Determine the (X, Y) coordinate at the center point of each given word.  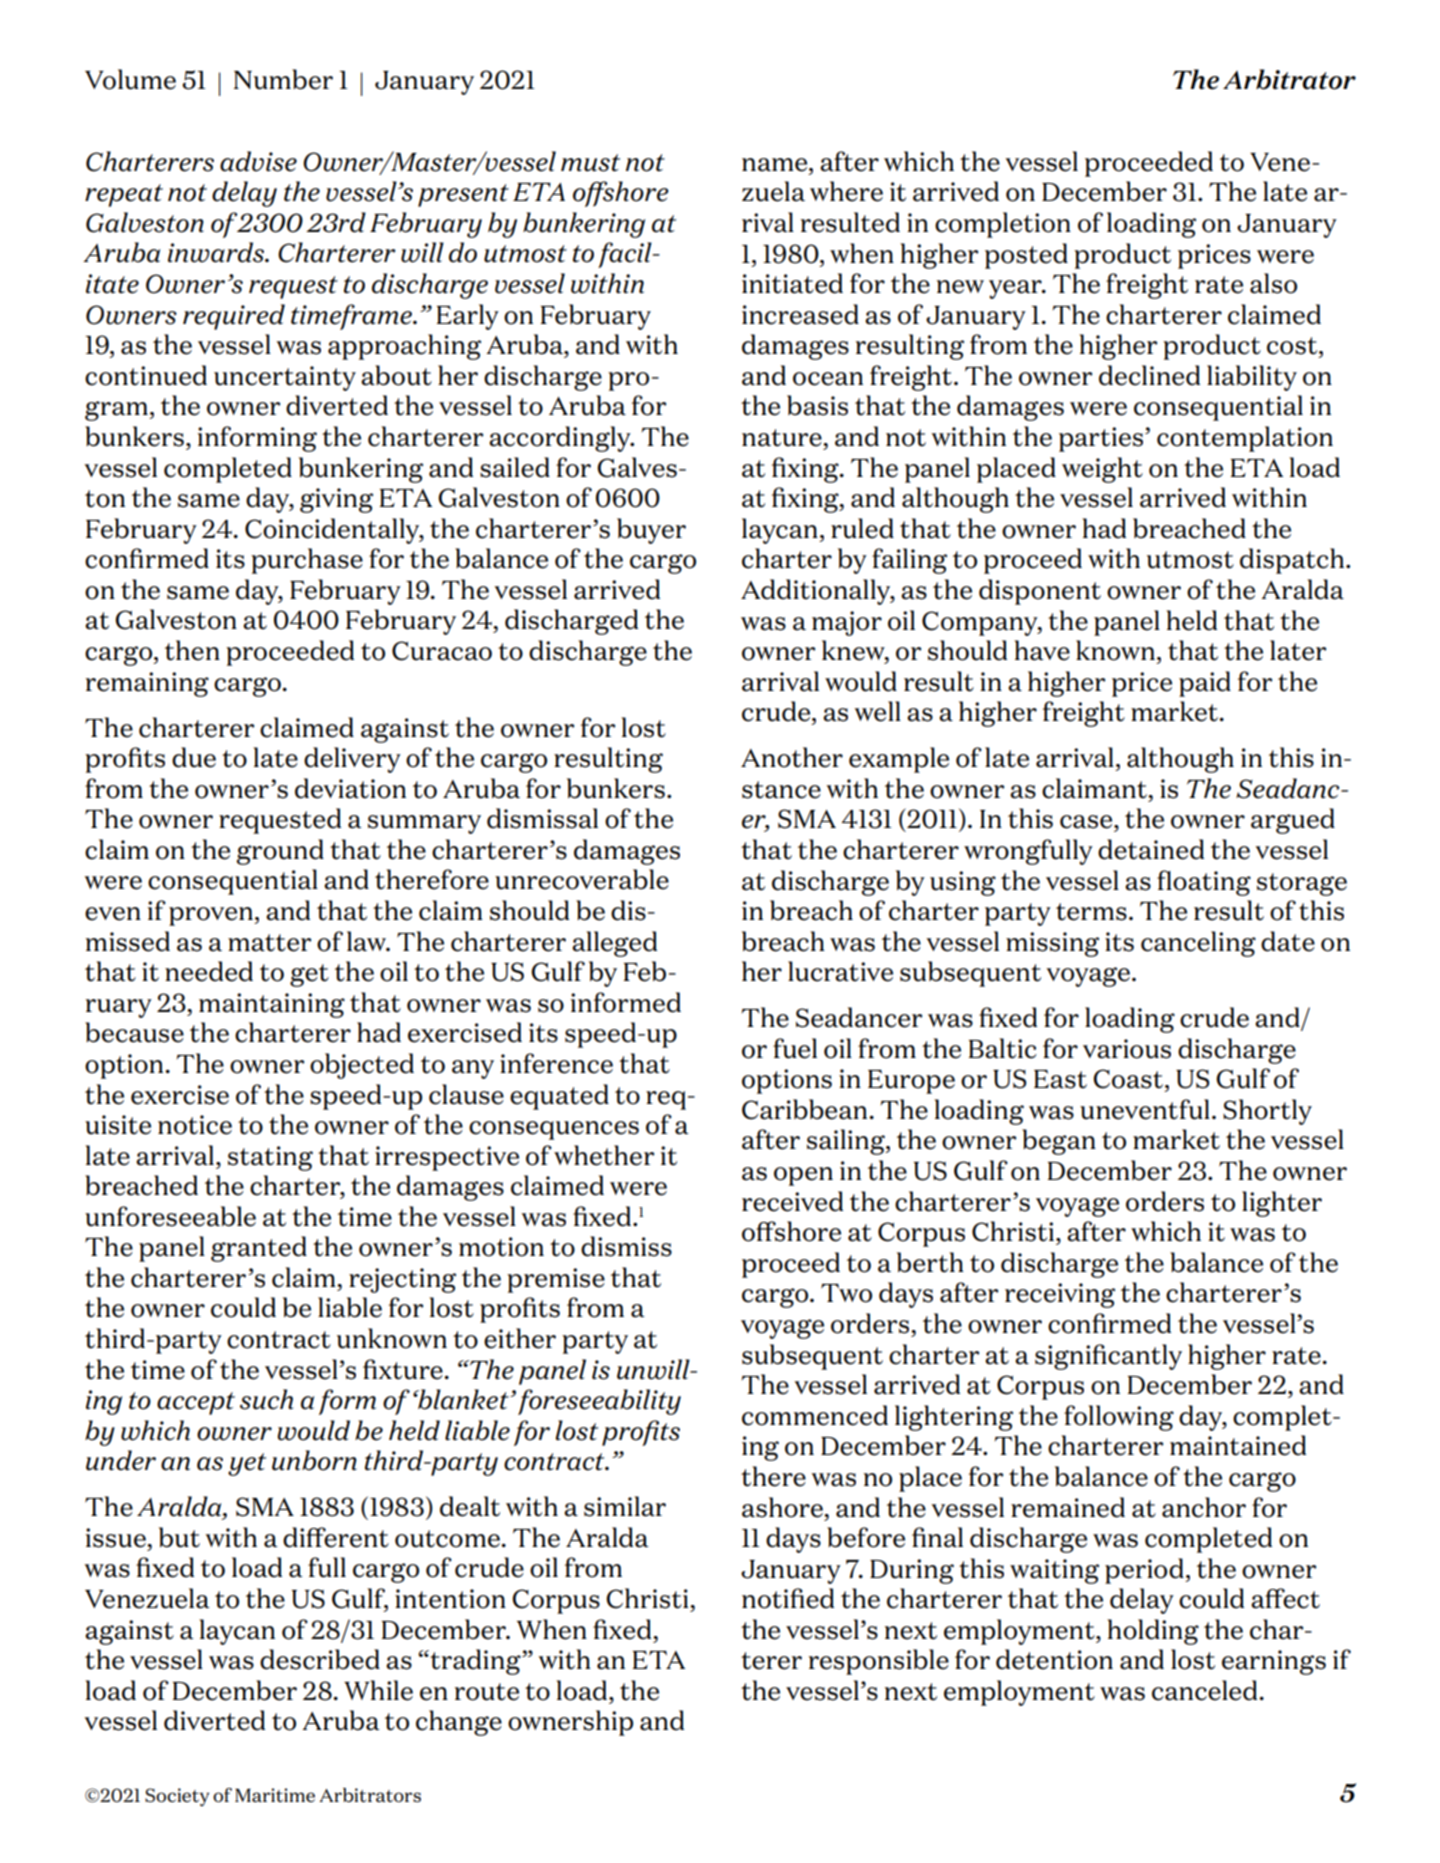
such (266, 1399)
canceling (1198, 944)
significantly (1108, 1357)
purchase (307, 561)
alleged (614, 944)
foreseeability (599, 1402)
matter (269, 943)
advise (258, 161)
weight (1102, 470)
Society (177, 1797)
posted (1026, 256)
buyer (651, 531)
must (590, 163)
